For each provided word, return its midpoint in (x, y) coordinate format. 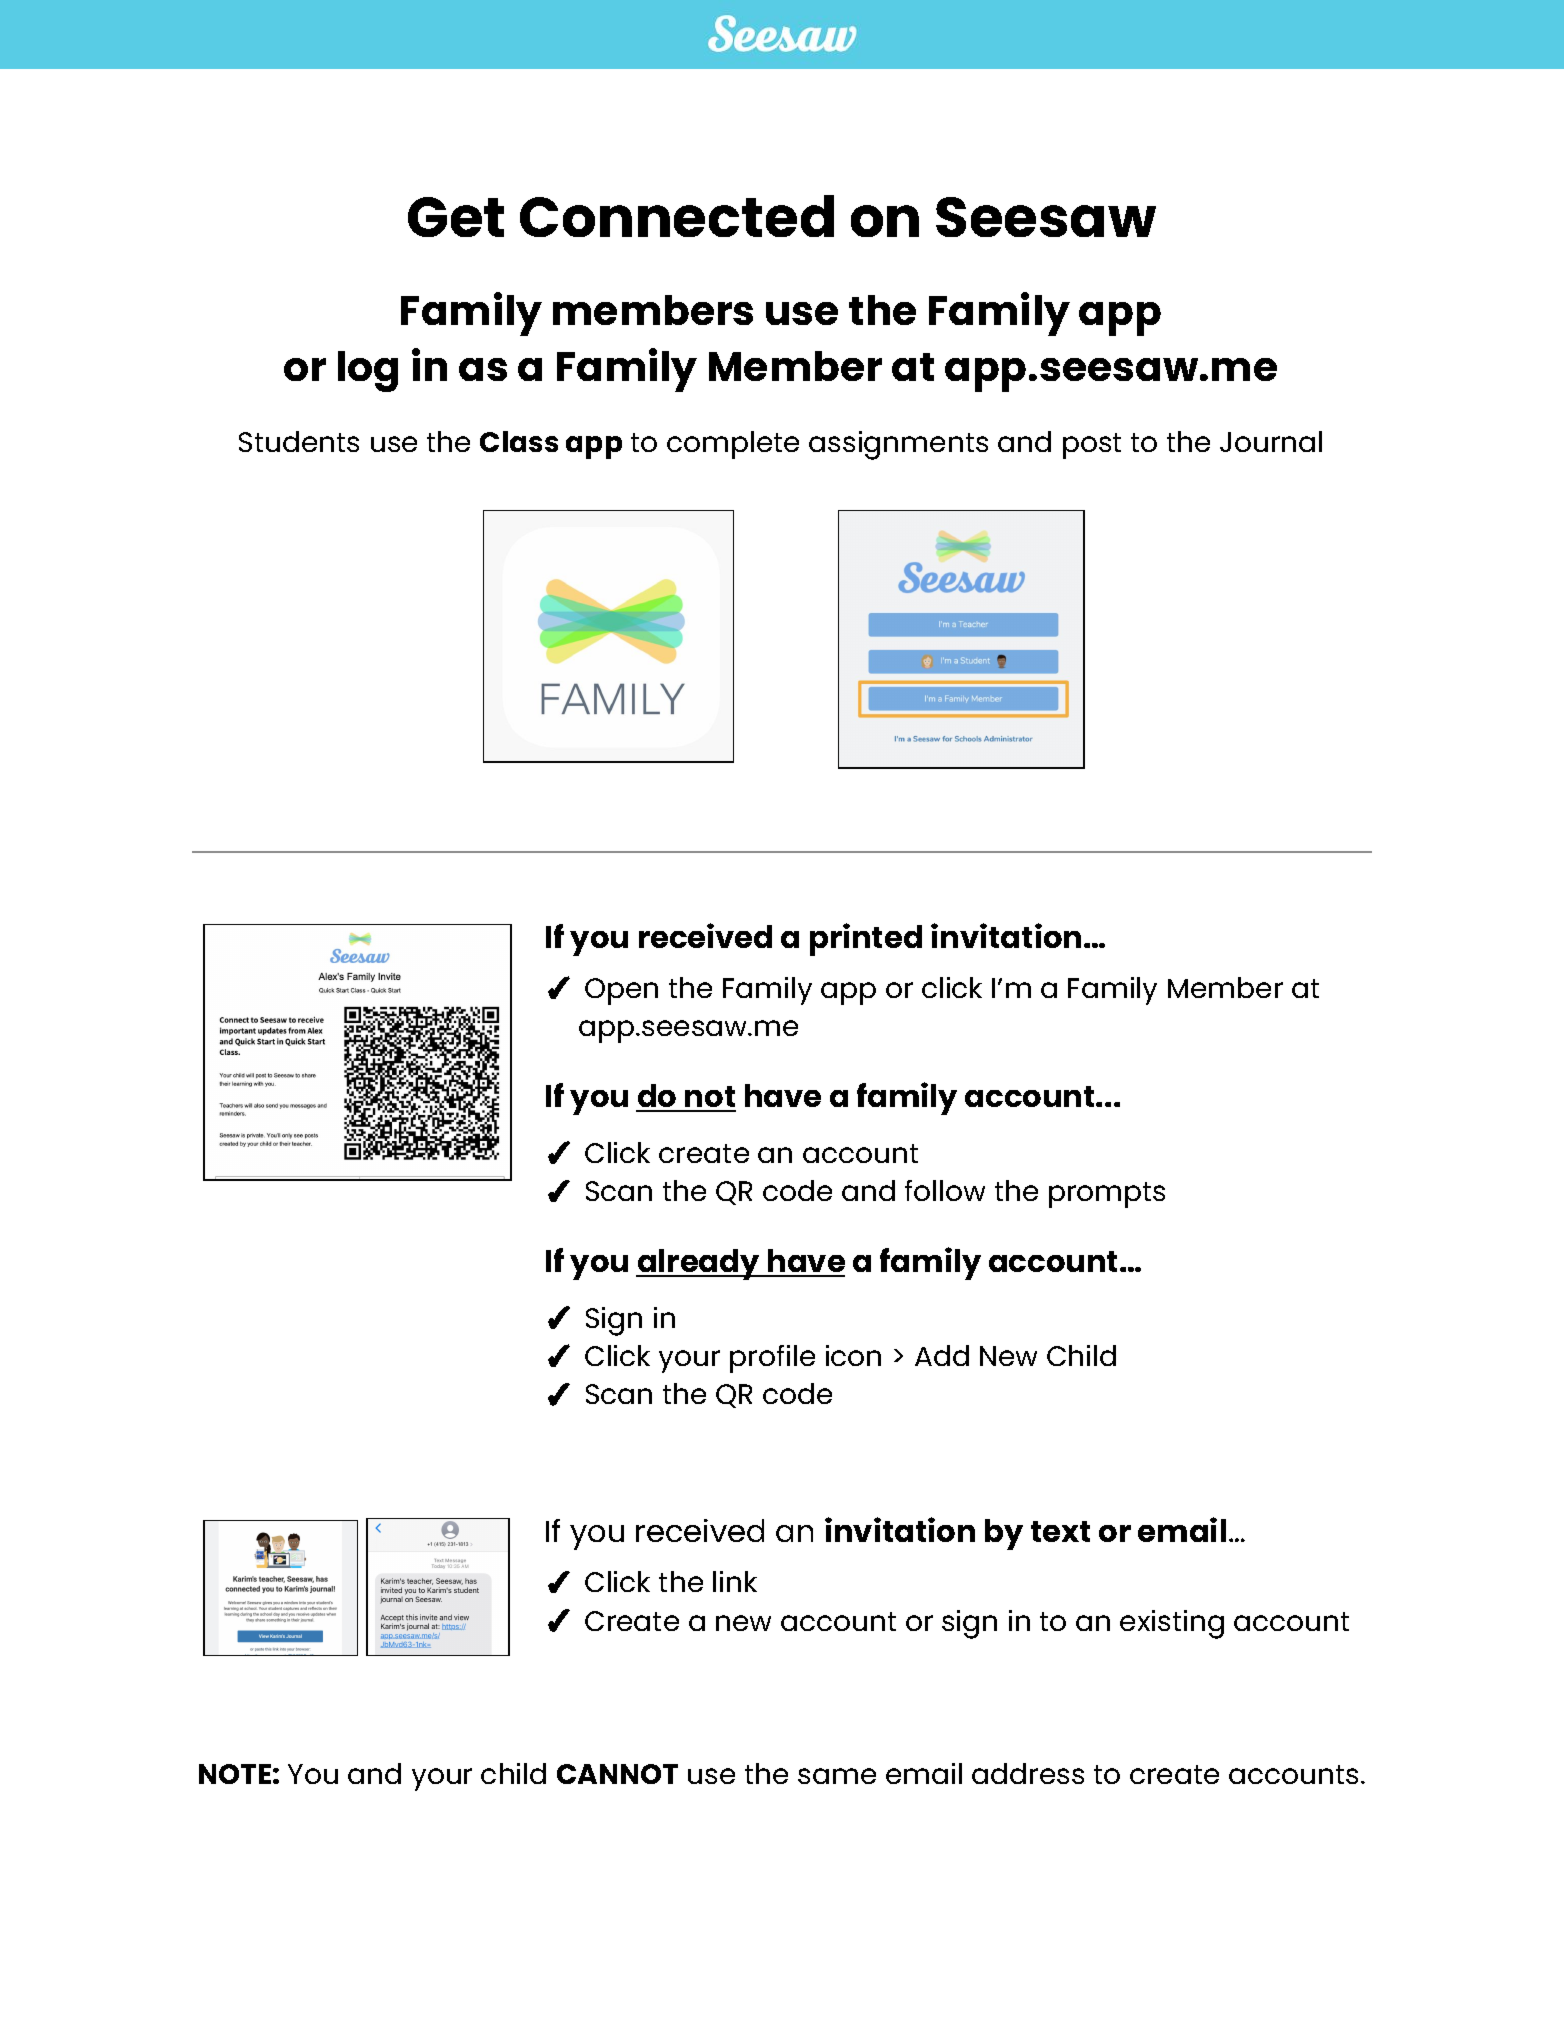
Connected (677, 216)
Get (456, 217)
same (837, 1776)
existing (1172, 1624)
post (1092, 446)
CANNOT (617, 1774)
